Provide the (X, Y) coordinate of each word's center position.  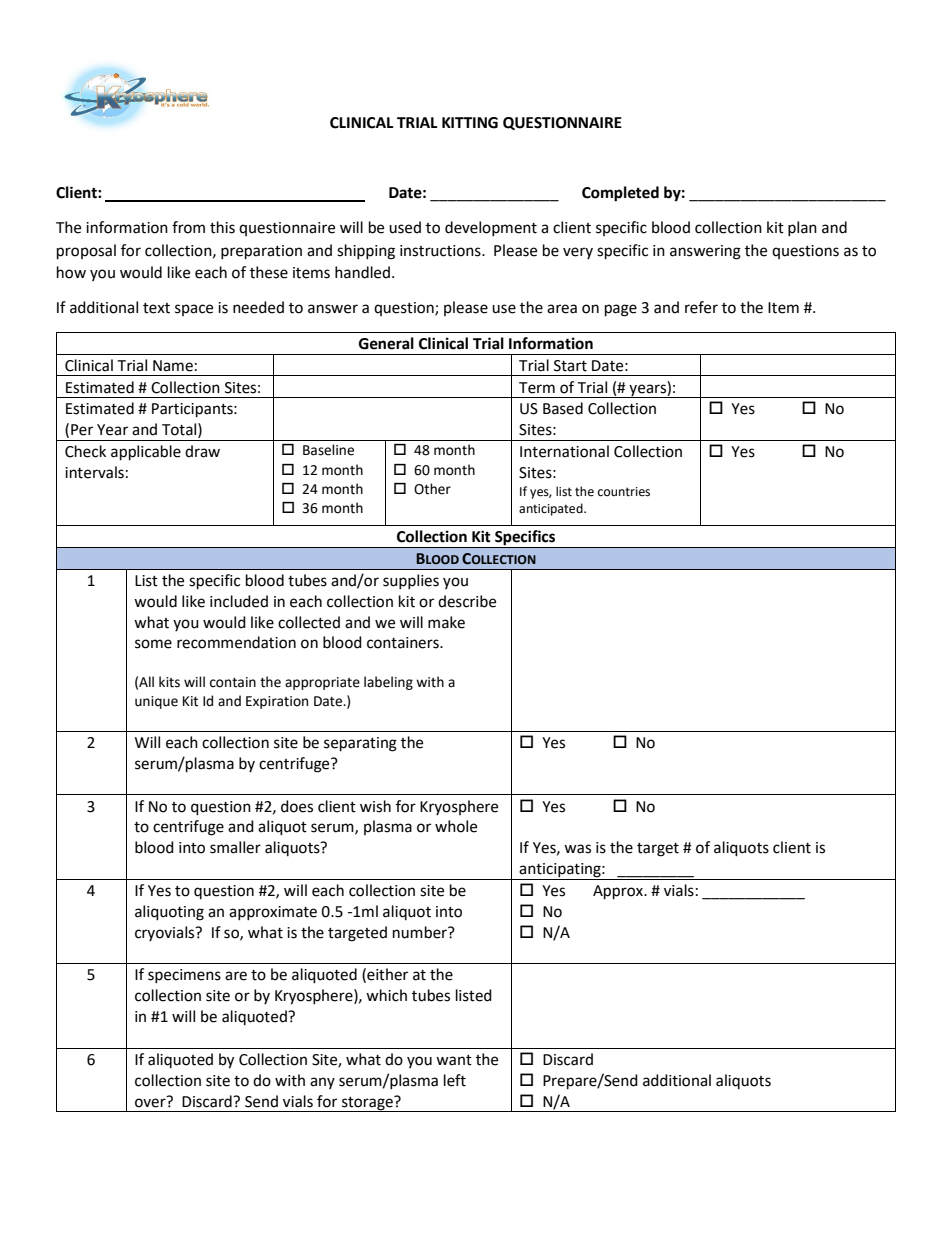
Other (432, 489)
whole (456, 826)
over (151, 1102)
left (455, 1080)
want (454, 1060)
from (188, 227)
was (577, 849)
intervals (94, 472)
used (405, 227)
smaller (235, 847)
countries (624, 492)
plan (802, 228)
